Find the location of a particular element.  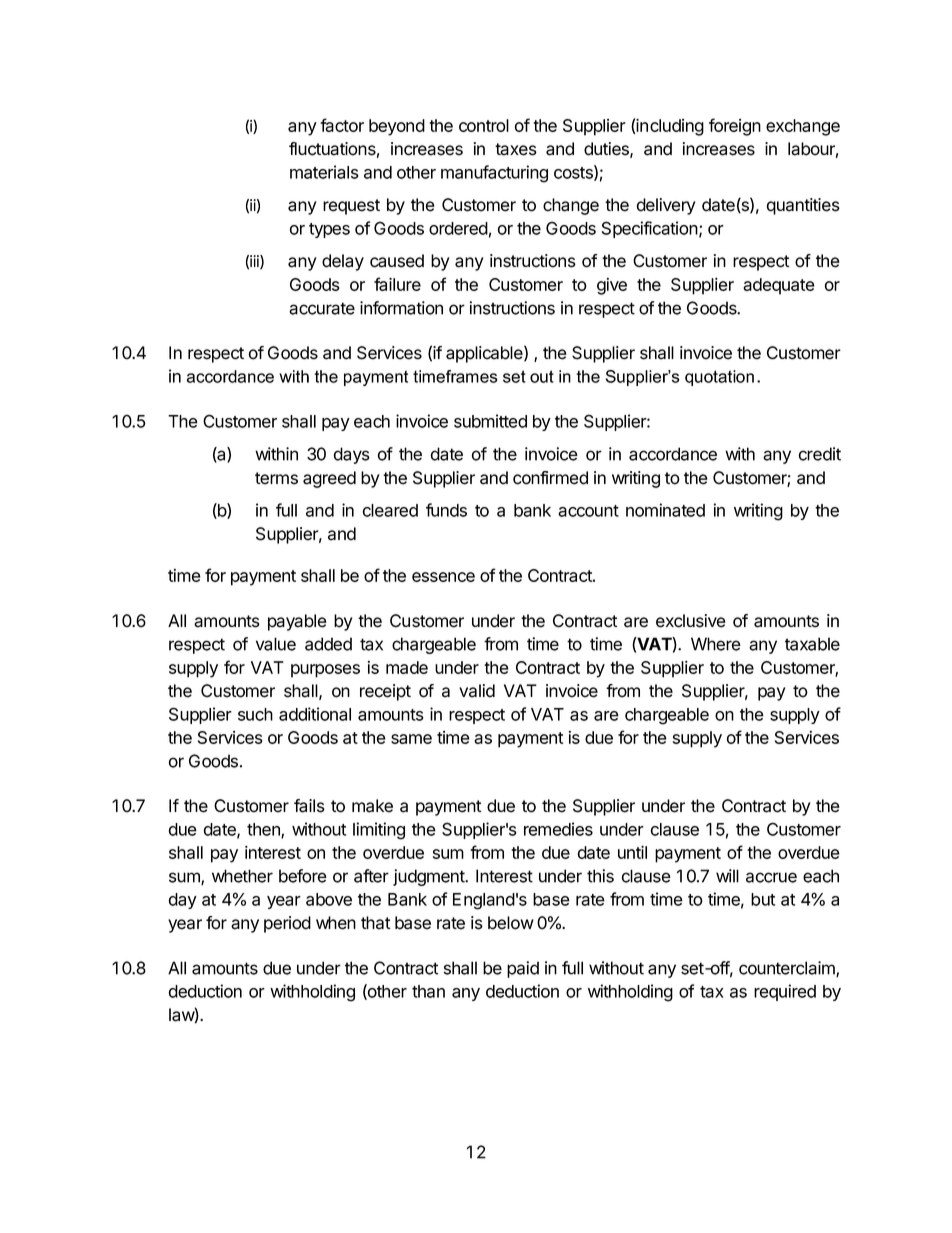

submitted is located at coordinates (490, 421).
